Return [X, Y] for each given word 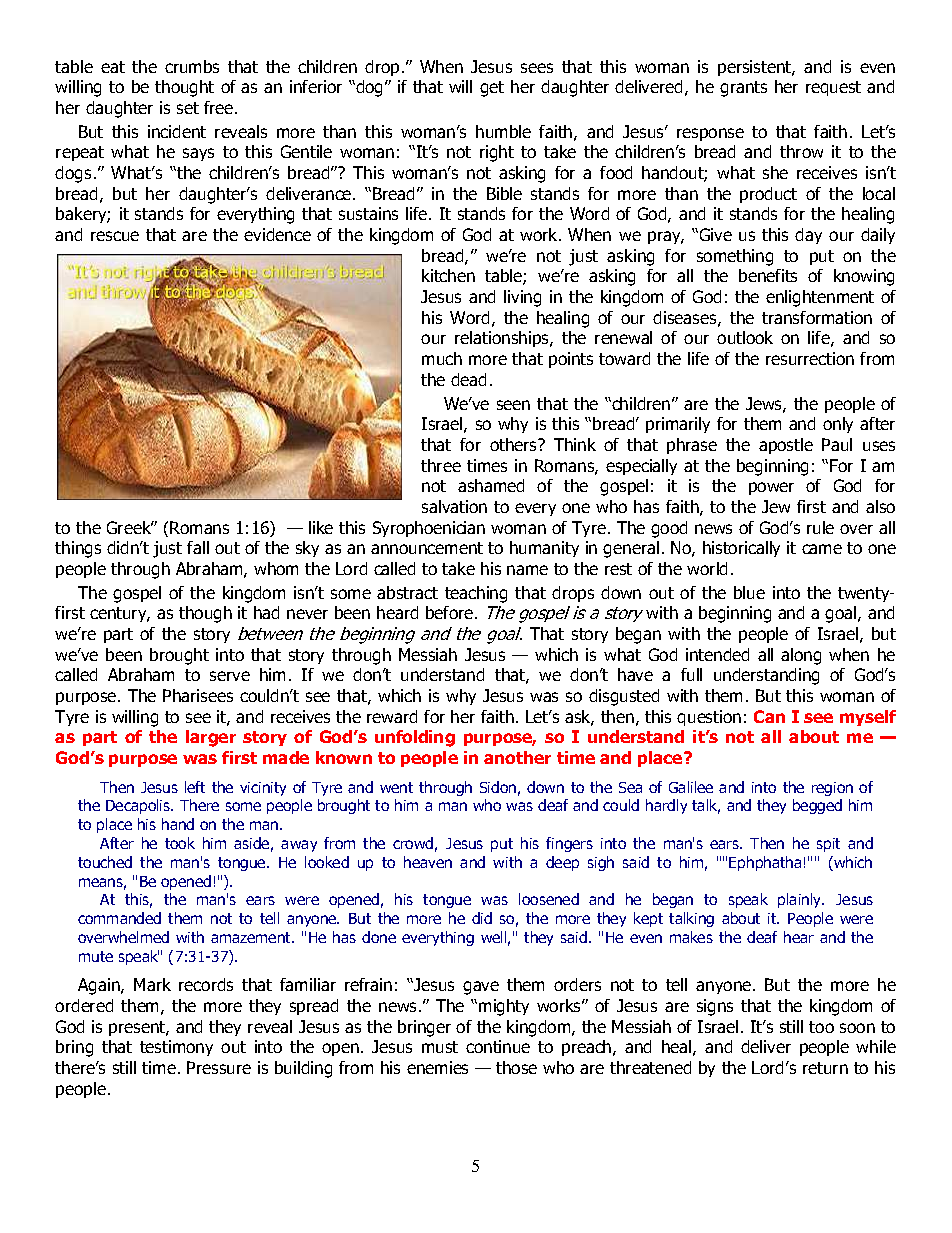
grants [743, 89]
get [492, 89]
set [188, 108]
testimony [176, 1048]
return [825, 1068]
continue [498, 1046]
